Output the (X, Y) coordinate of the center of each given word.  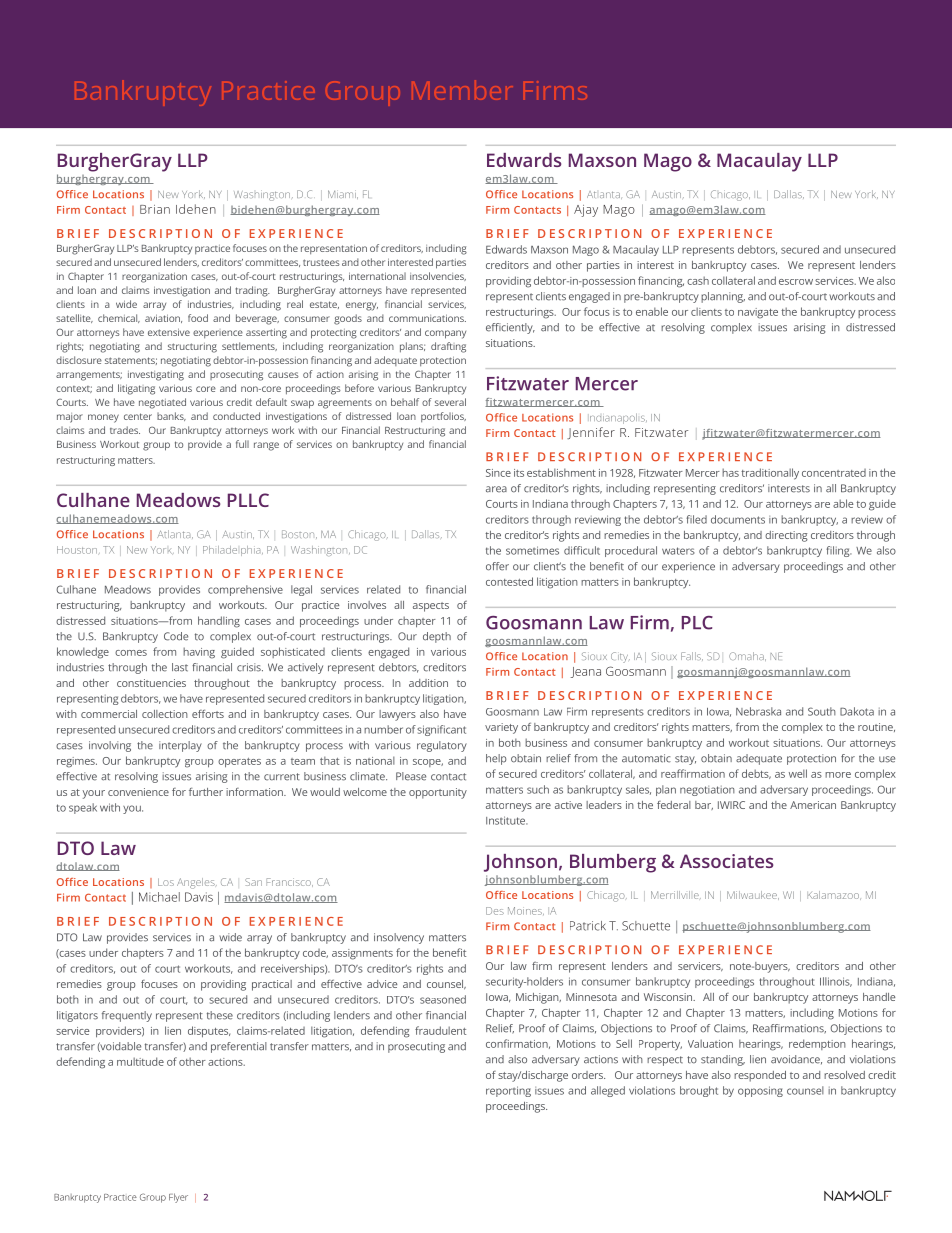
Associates (726, 861)
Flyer (178, 1198)
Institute (507, 820)
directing (786, 536)
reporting (508, 1091)
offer (497, 566)
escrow (796, 282)
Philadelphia (233, 551)
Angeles (197, 883)
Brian (155, 209)
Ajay (586, 211)
